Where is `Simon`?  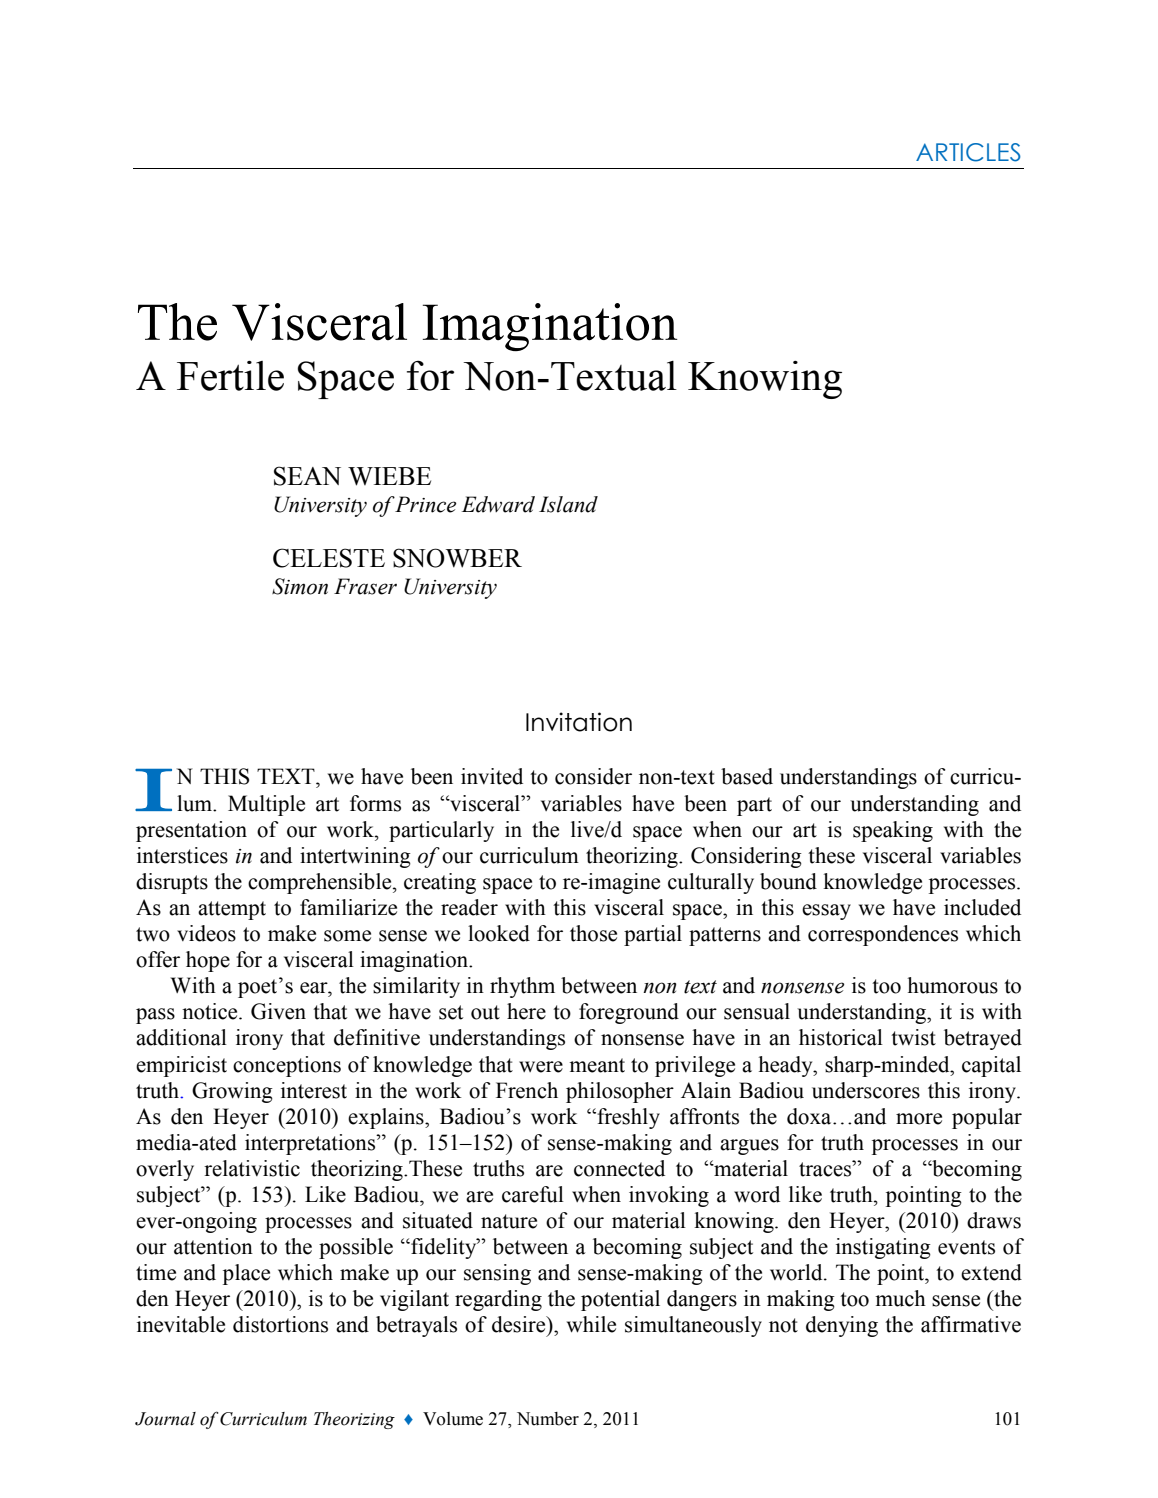
Simon is located at coordinates (300, 586).
